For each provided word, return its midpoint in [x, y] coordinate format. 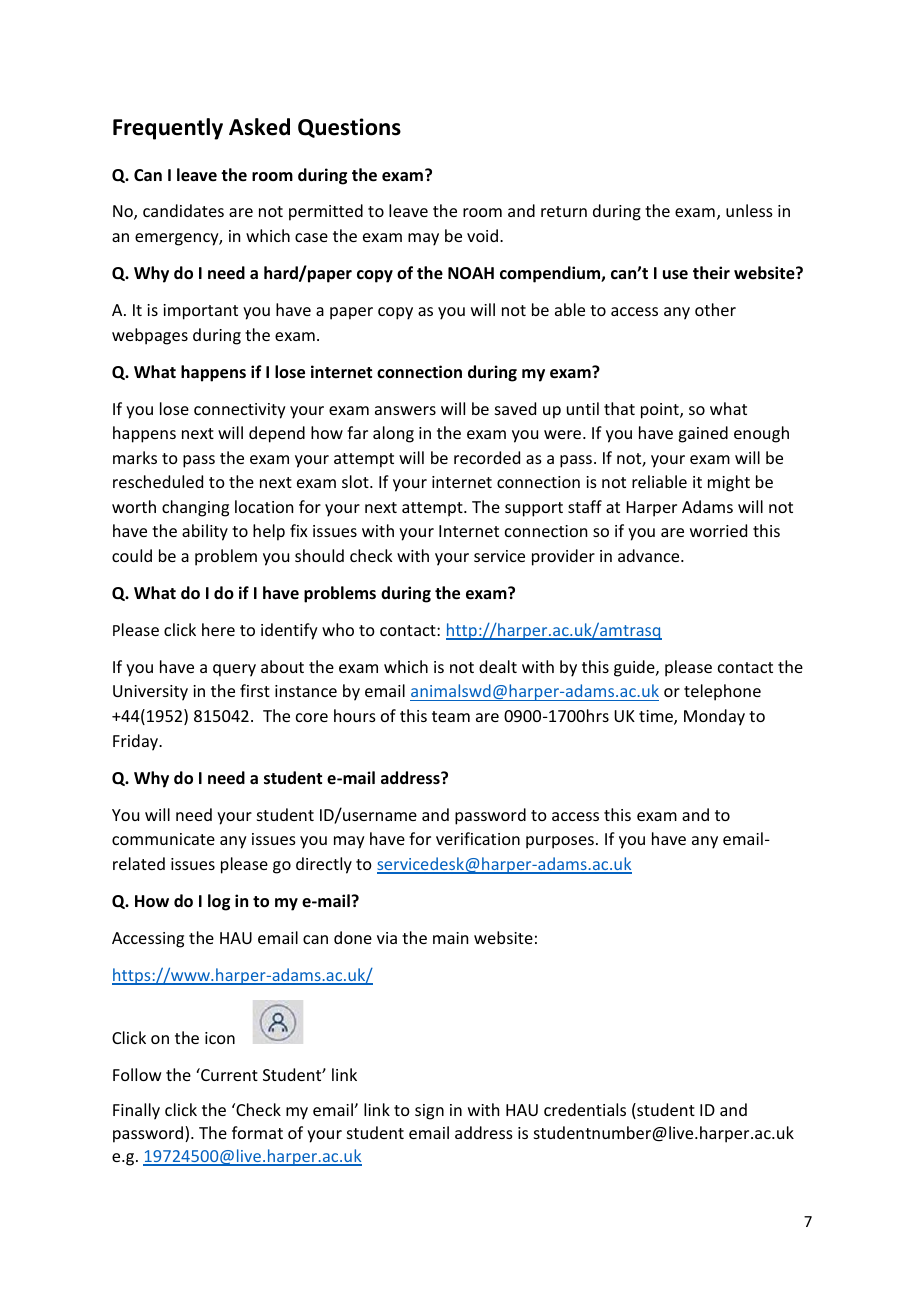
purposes [560, 842]
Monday [714, 717]
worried [718, 530]
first [255, 690]
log [219, 902]
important [200, 312]
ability [205, 532]
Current [228, 1074]
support [534, 509]
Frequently [168, 129]
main [450, 938]
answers [405, 410]
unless [749, 210]
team [451, 716]
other [715, 309]
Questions [349, 128]
